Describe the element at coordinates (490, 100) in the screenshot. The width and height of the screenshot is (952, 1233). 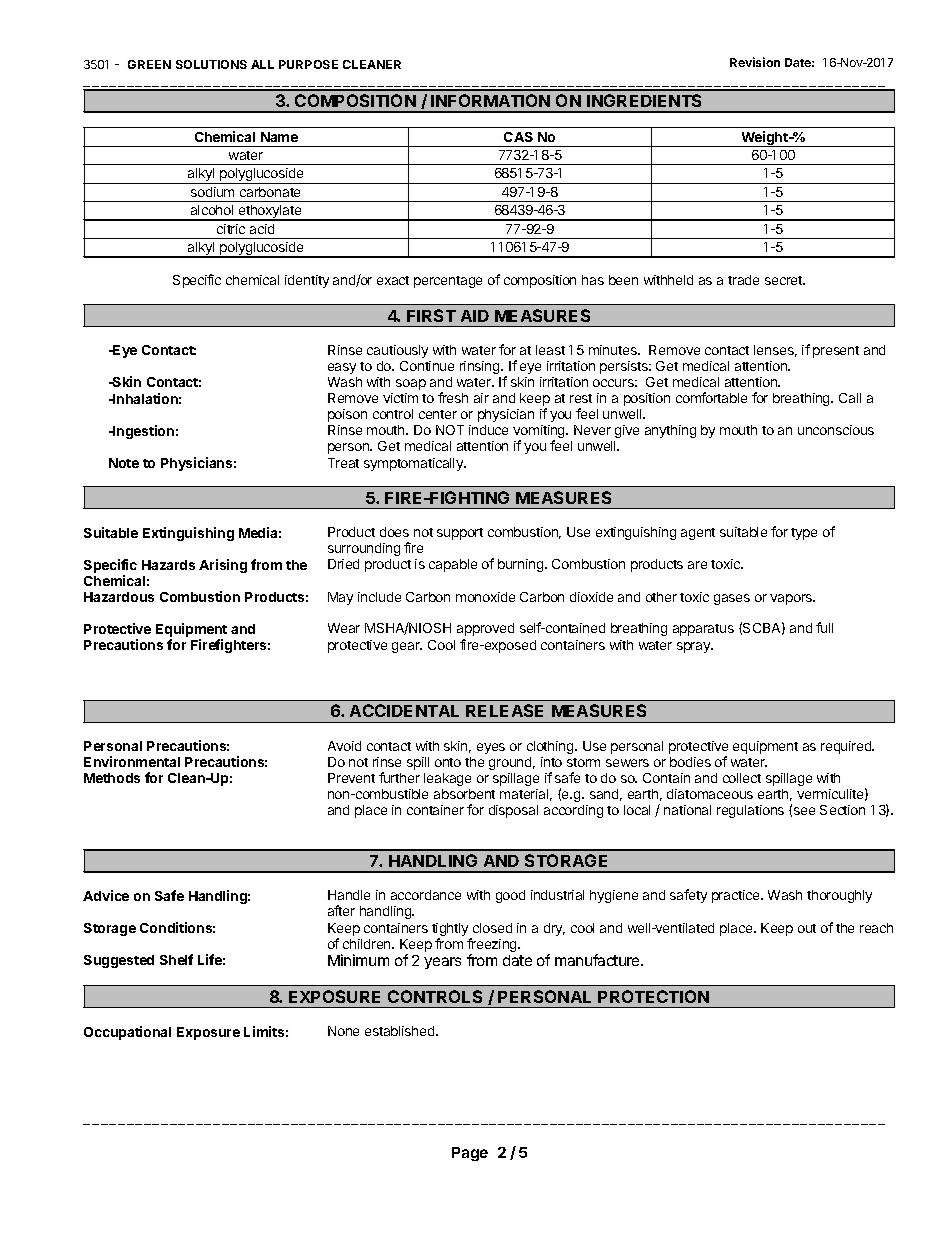
I see `INFORMATION` at that location.
